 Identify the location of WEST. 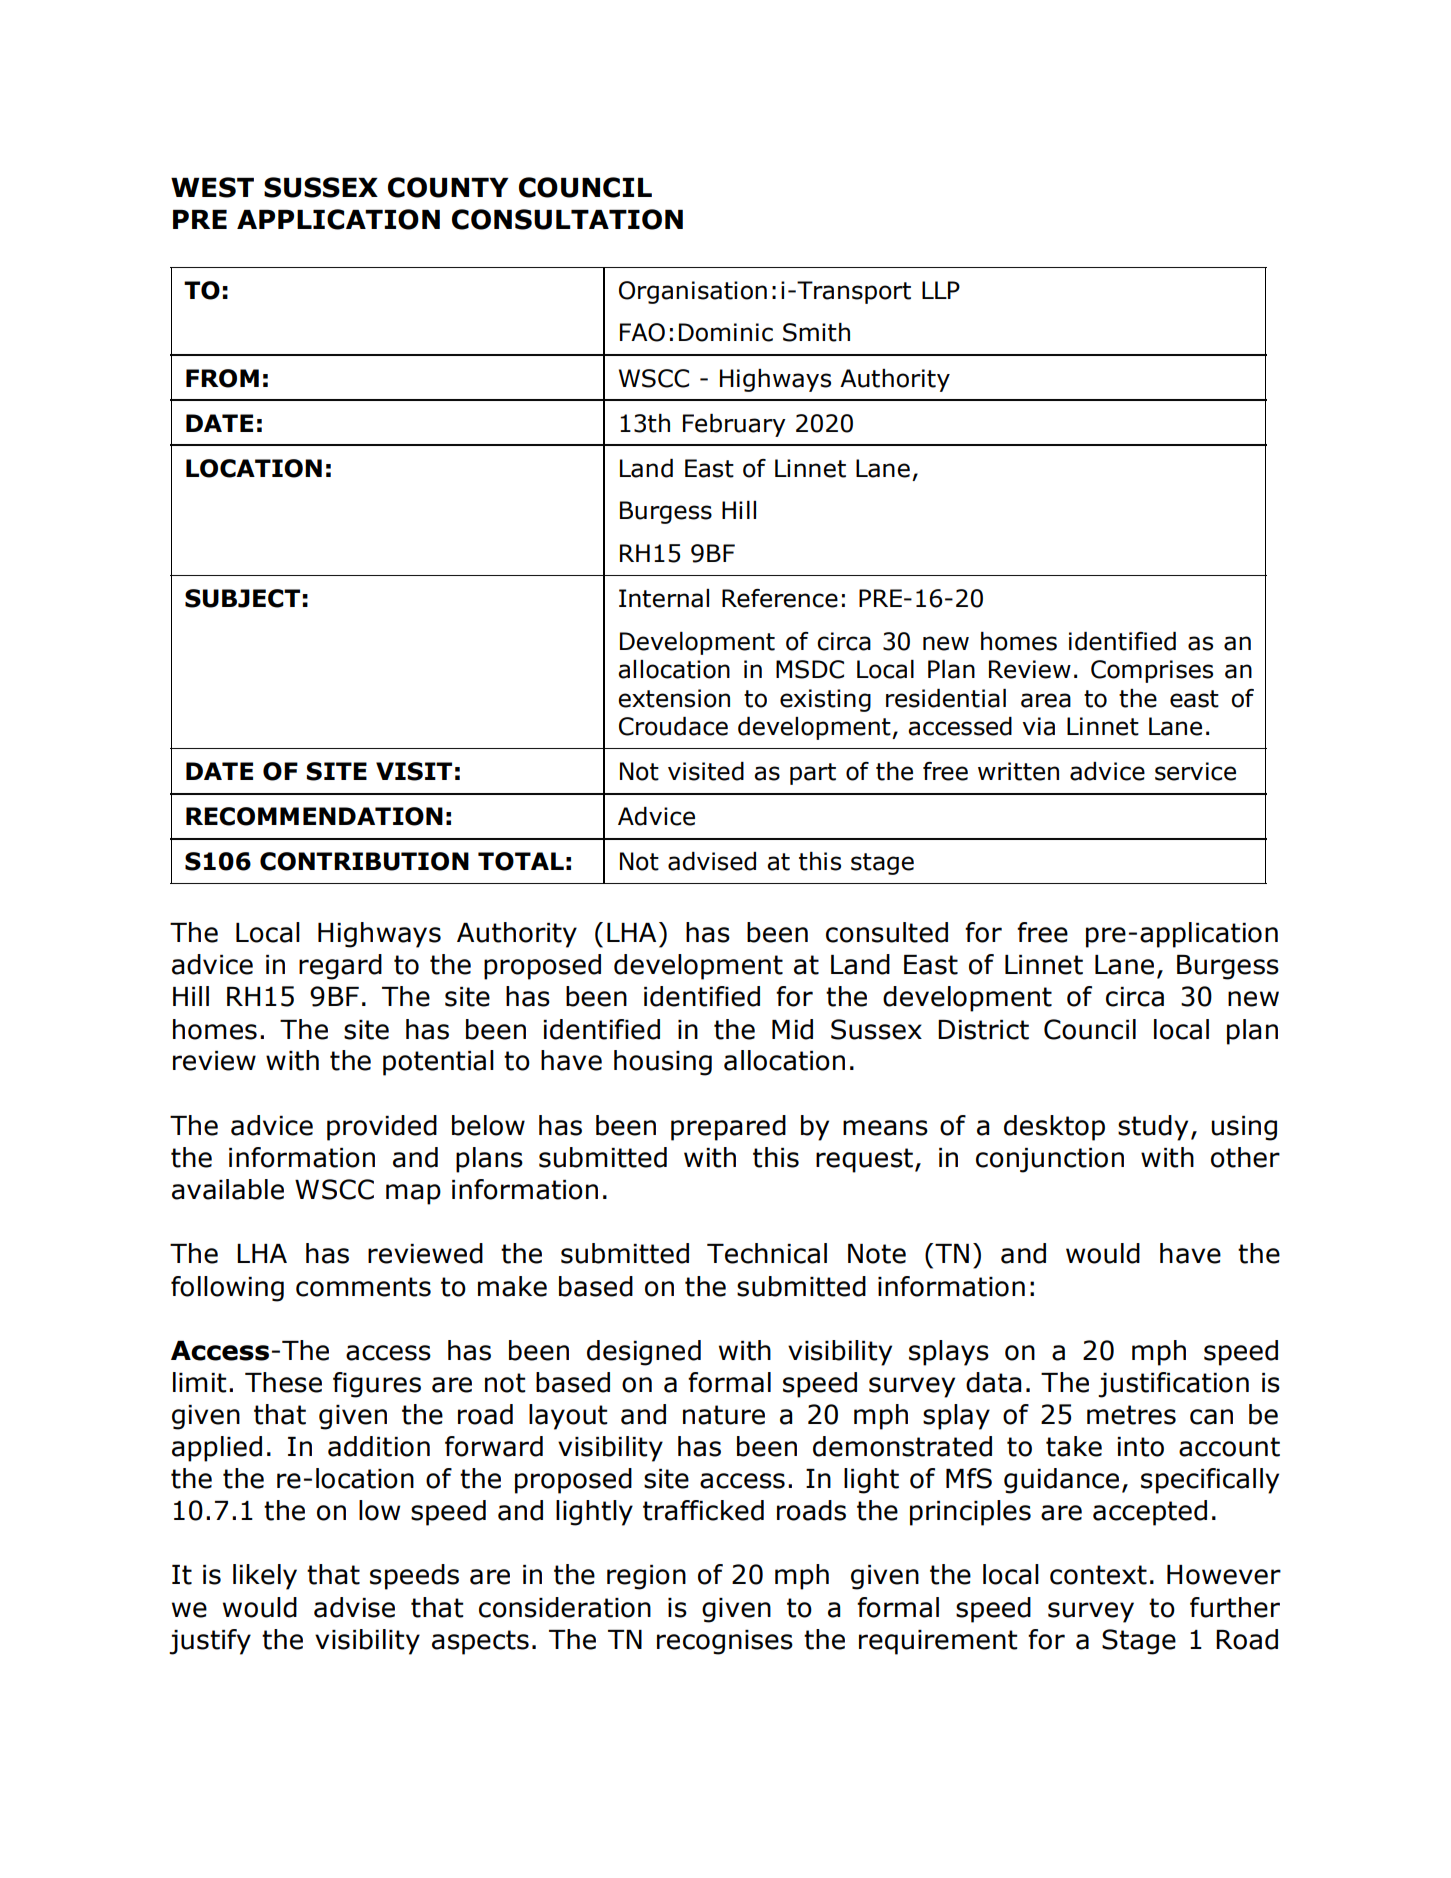
(212, 187).
